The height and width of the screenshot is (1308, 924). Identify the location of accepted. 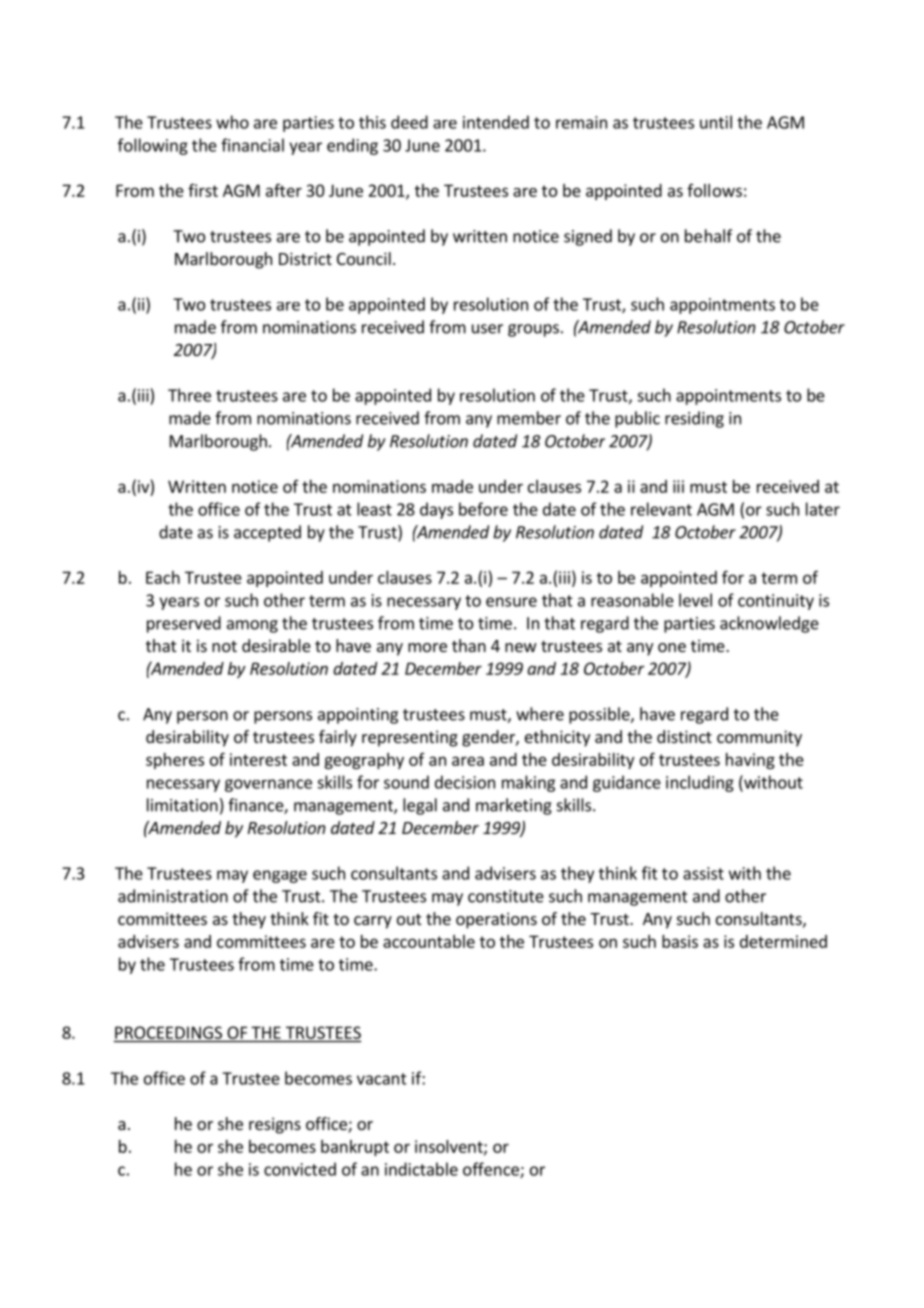
(267, 533).
